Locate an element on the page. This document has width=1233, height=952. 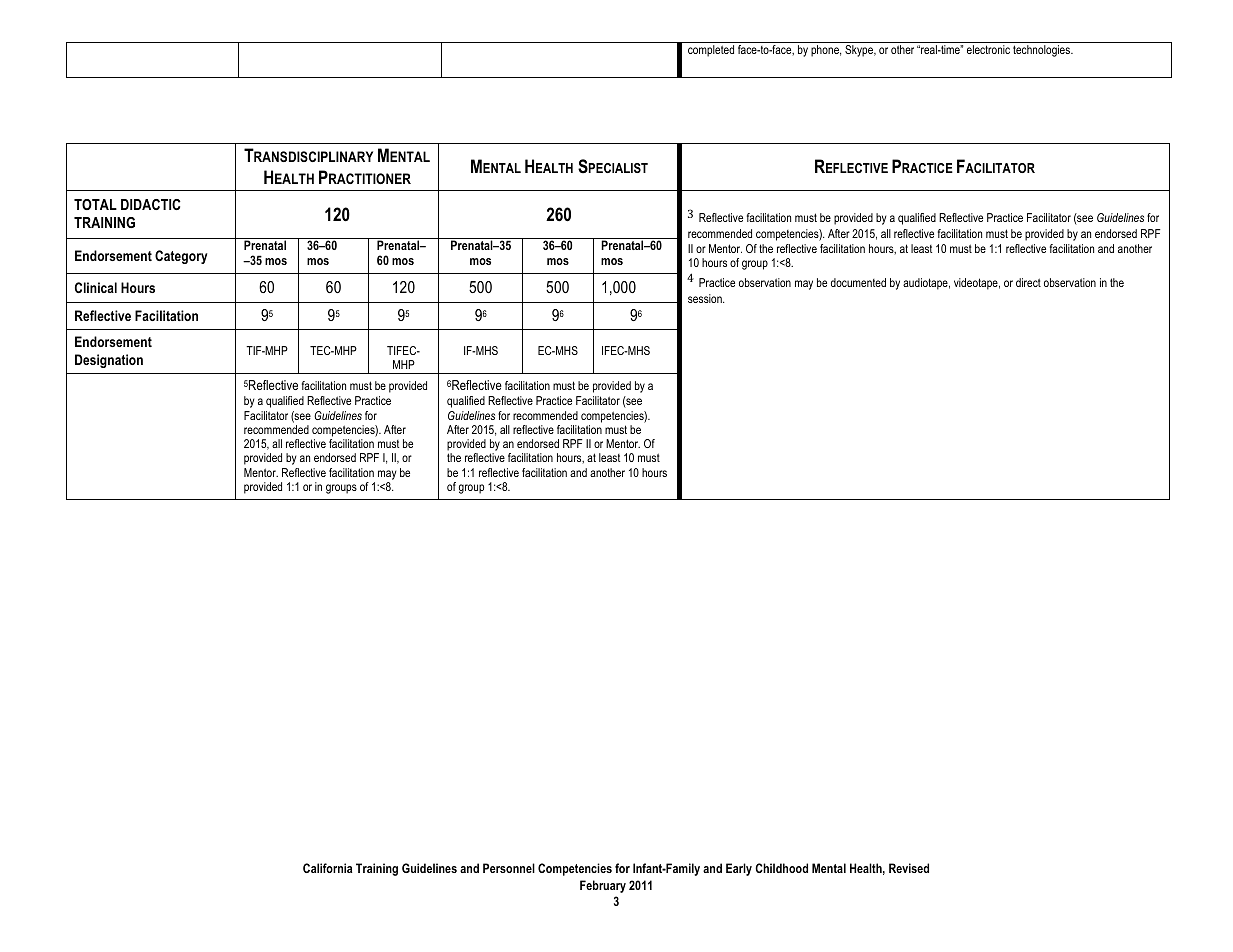
California is located at coordinates (328, 868).
